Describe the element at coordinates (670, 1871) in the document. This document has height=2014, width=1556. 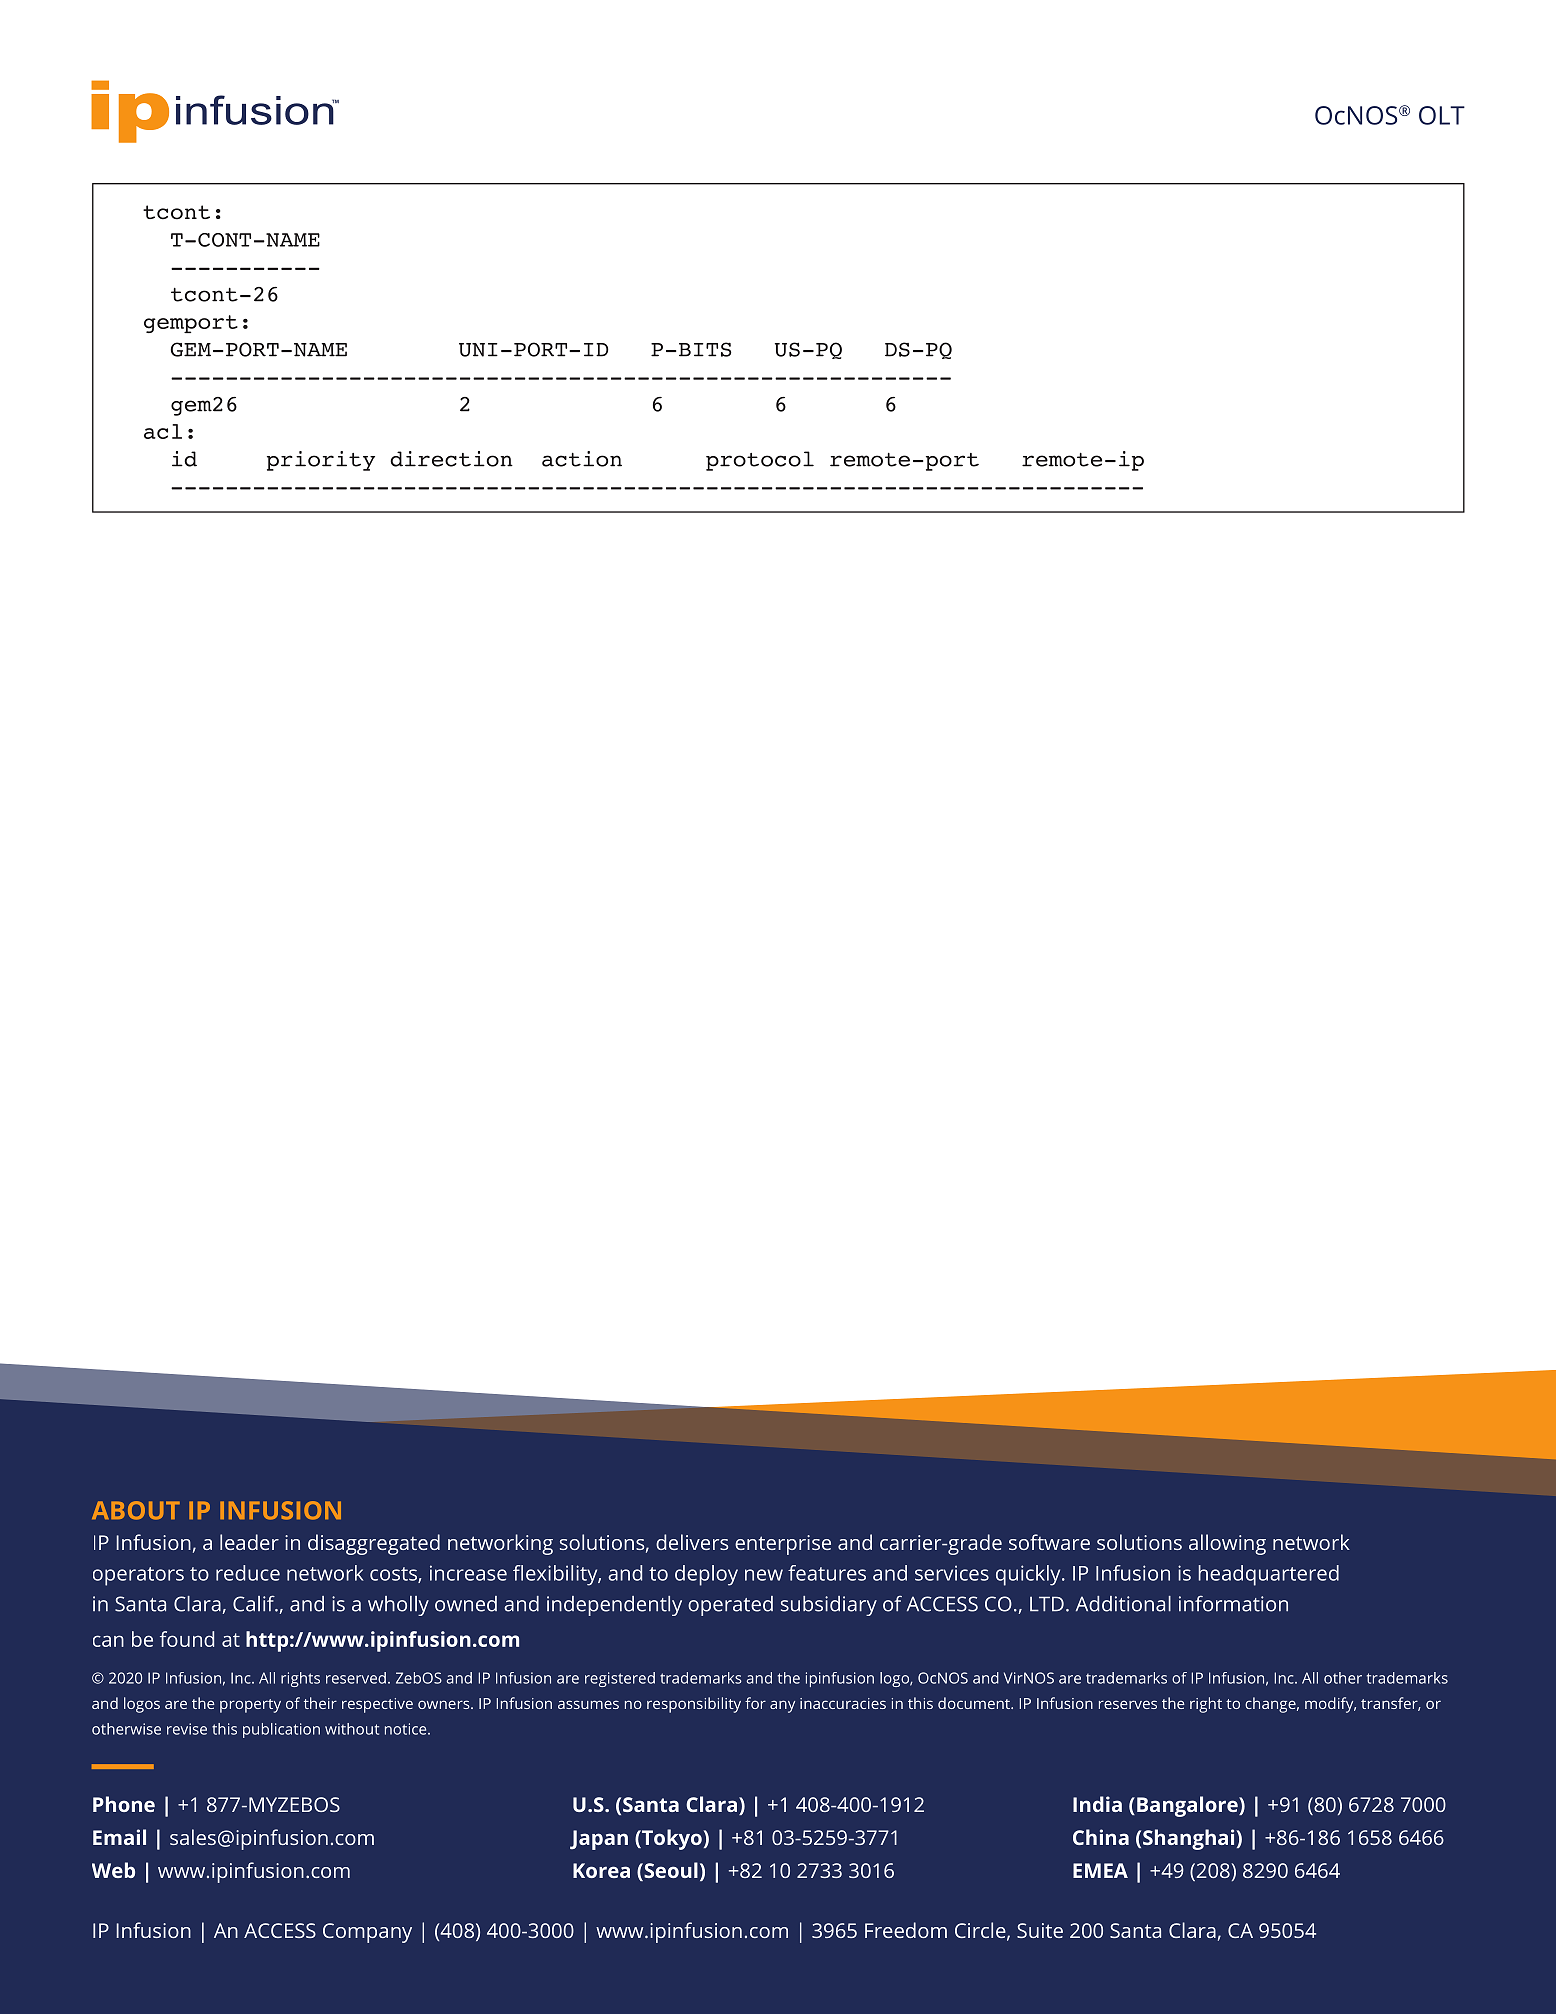
I see `Seoul` at that location.
